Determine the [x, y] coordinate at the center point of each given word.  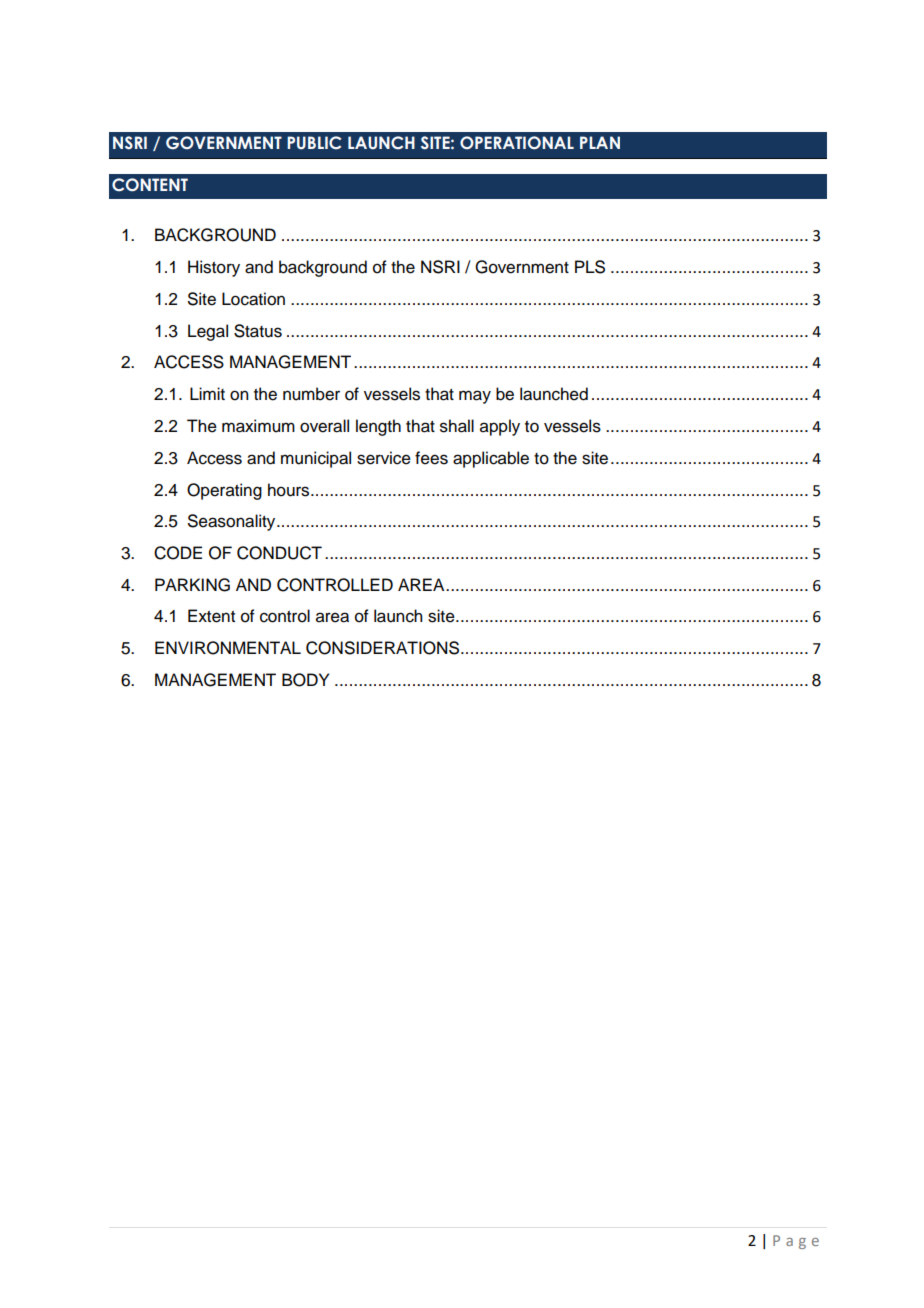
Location [253, 299]
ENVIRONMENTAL [228, 648]
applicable [491, 459]
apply [500, 427]
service [384, 458]
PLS [590, 267]
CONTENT [150, 185]
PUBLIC [314, 143]
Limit [207, 393]
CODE [178, 553]
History [214, 268]
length [378, 427]
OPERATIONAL [517, 143]
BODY [305, 680]
